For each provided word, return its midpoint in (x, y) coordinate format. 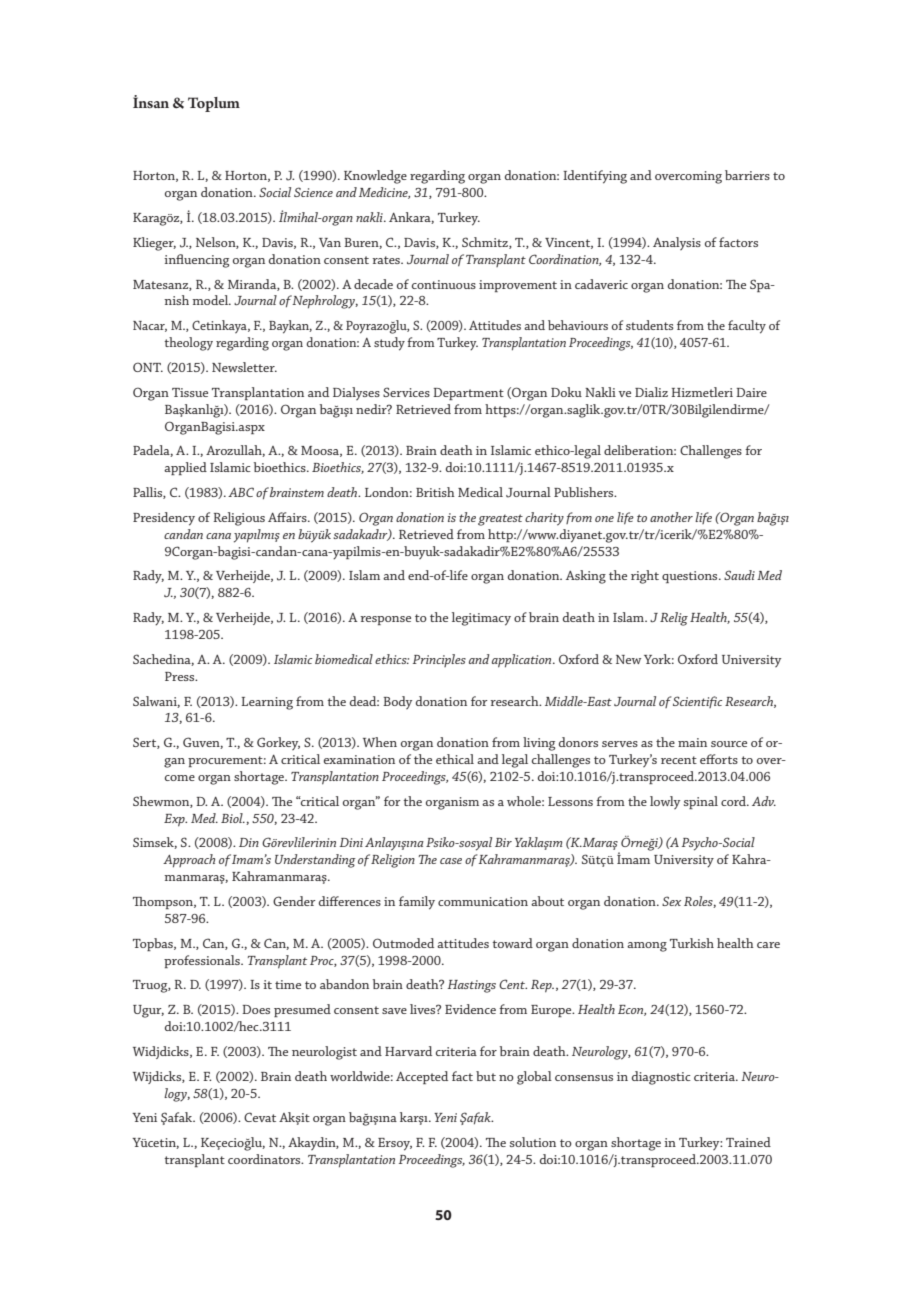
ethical (455, 759)
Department (468, 394)
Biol (233, 818)
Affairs (288, 517)
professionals (203, 961)
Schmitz (486, 243)
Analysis (677, 243)
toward (512, 943)
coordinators (265, 1159)
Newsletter (244, 367)
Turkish (692, 943)
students (649, 325)
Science (313, 192)
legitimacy (481, 619)
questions (691, 577)
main (692, 742)
